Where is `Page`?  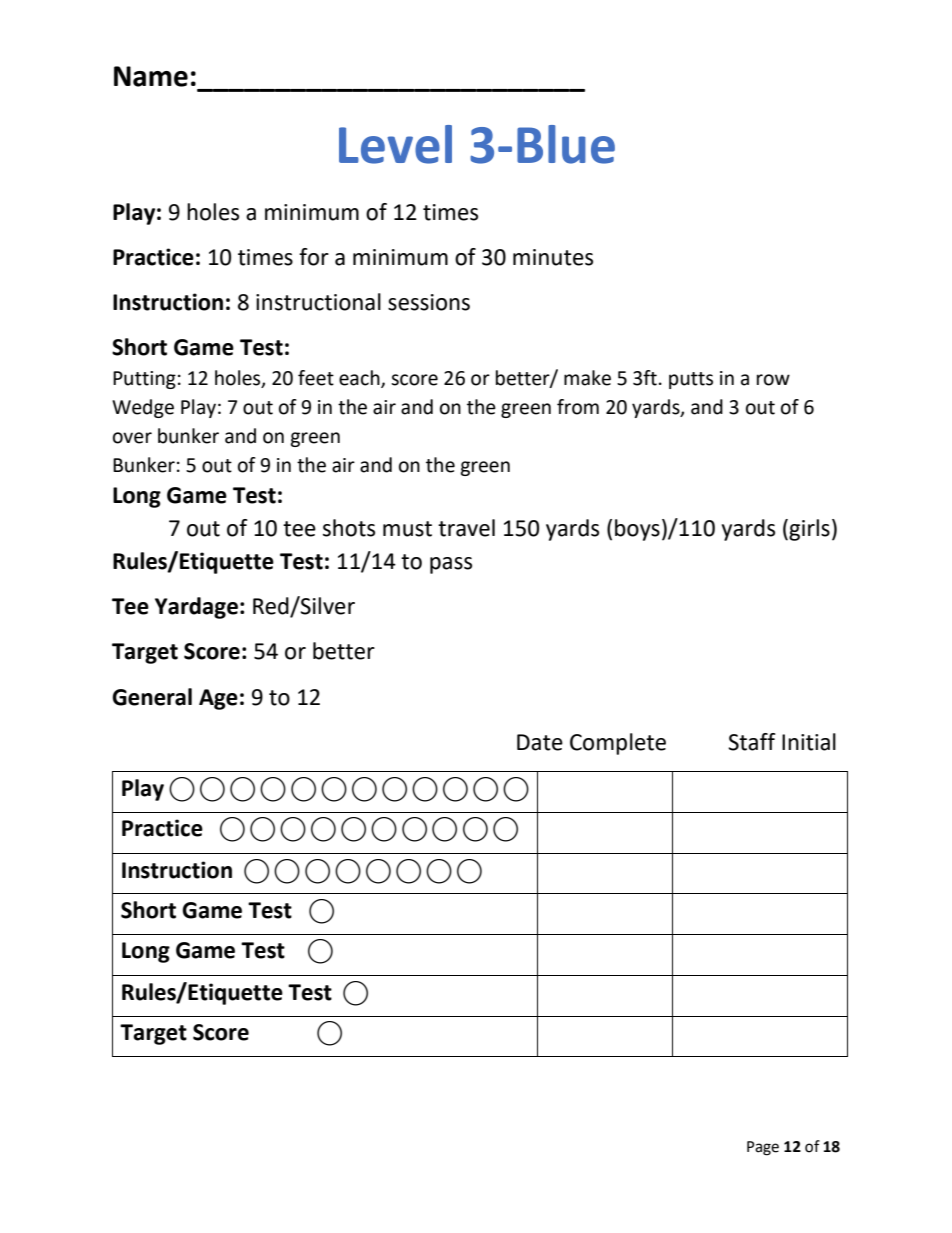
Page is located at coordinates (763, 1148).
